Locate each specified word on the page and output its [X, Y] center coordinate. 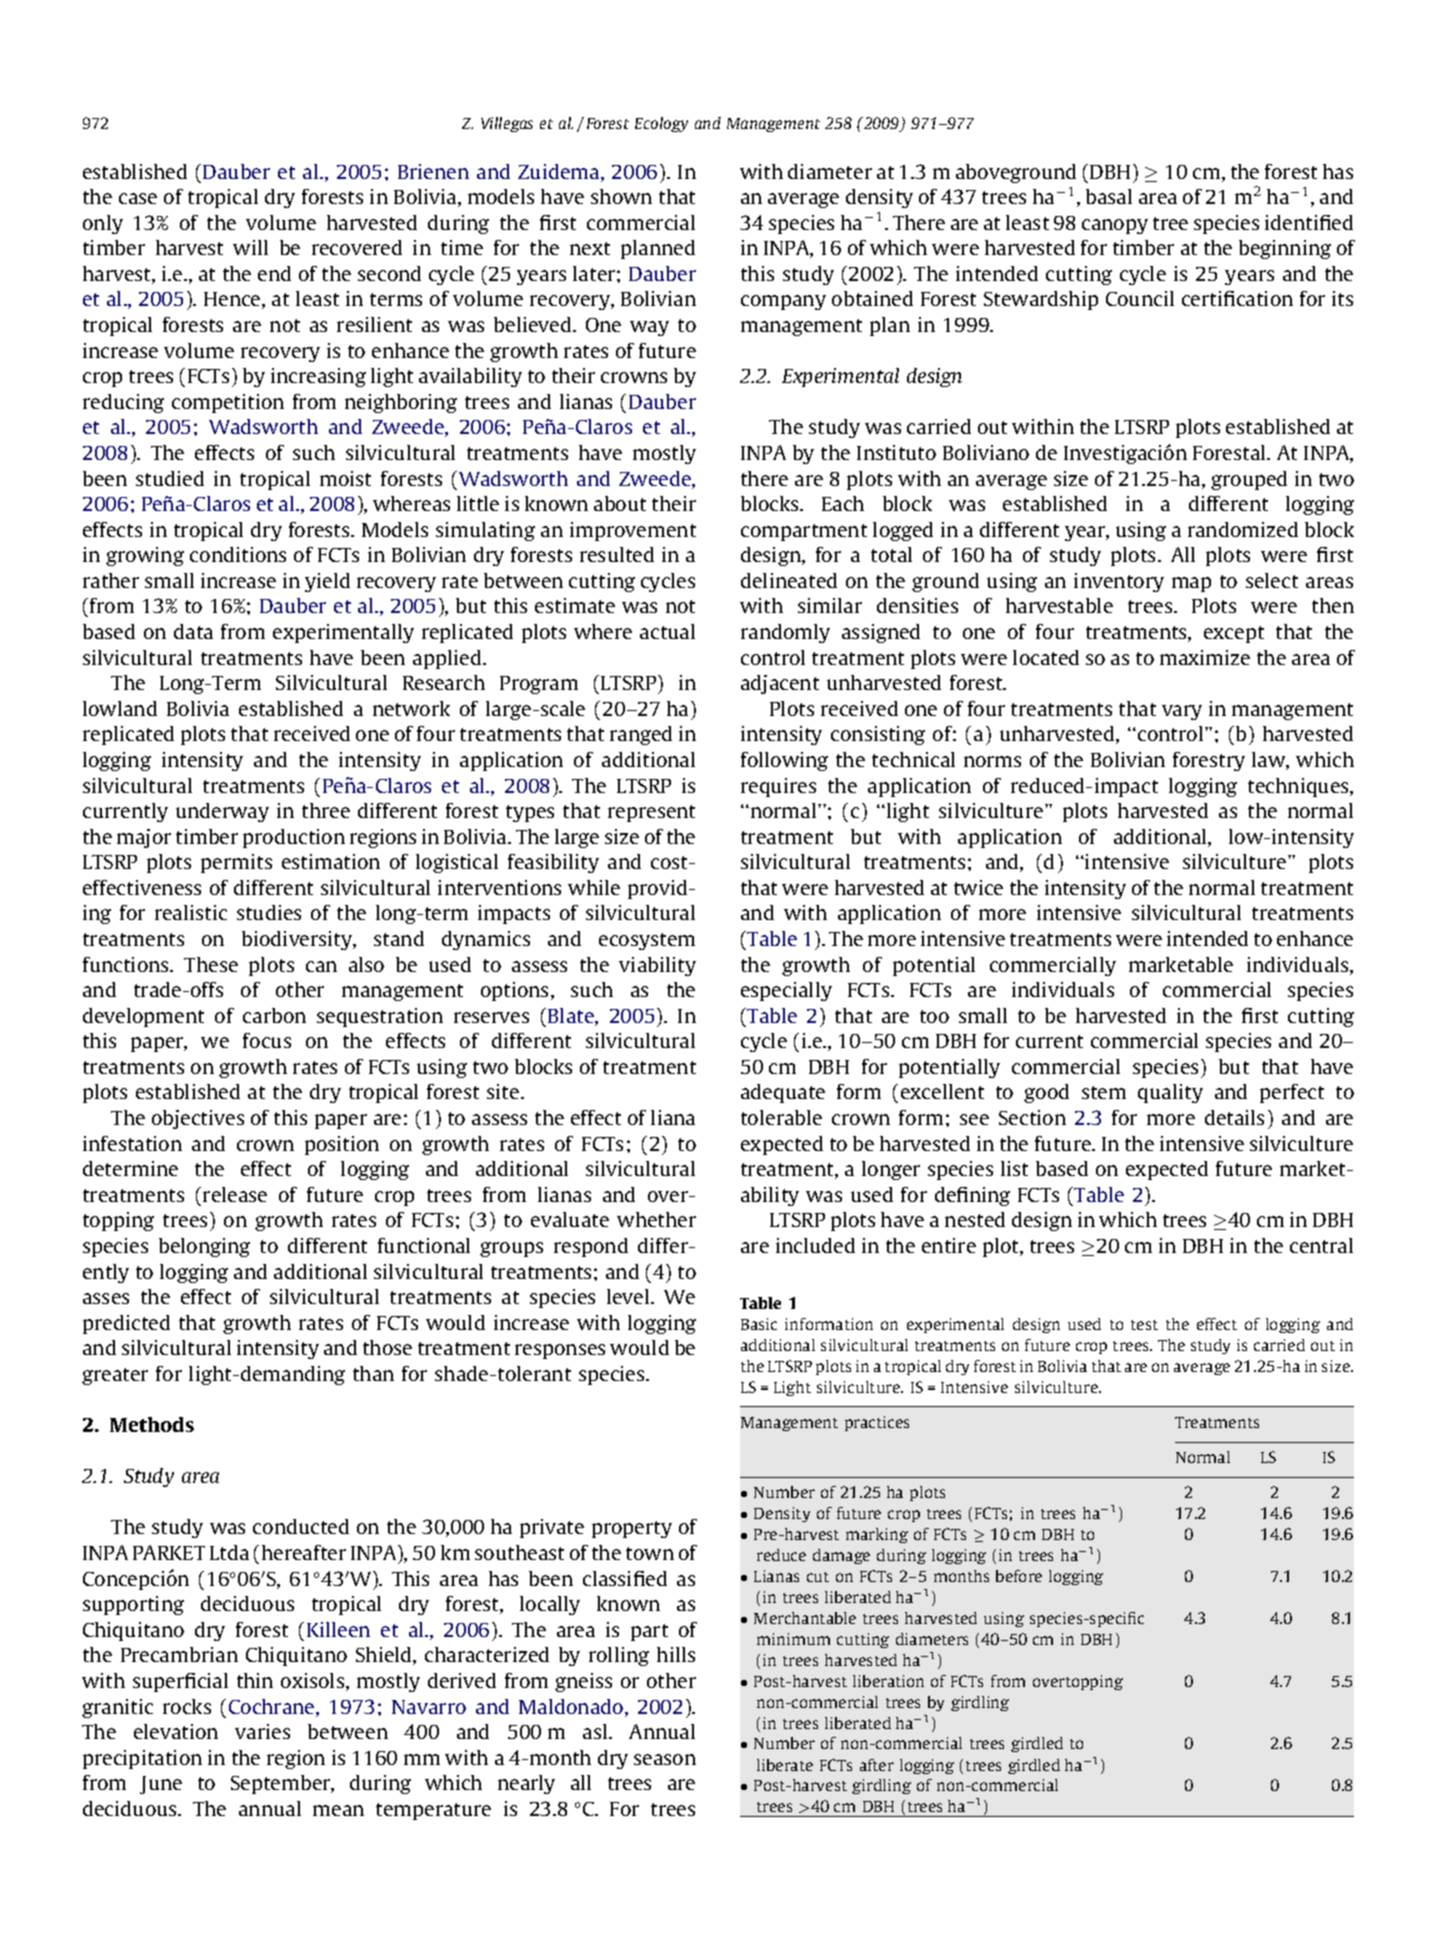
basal [1109, 196]
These [211, 964]
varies [262, 1731]
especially [786, 991]
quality [1170, 1093]
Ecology [661, 124]
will [250, 247]
